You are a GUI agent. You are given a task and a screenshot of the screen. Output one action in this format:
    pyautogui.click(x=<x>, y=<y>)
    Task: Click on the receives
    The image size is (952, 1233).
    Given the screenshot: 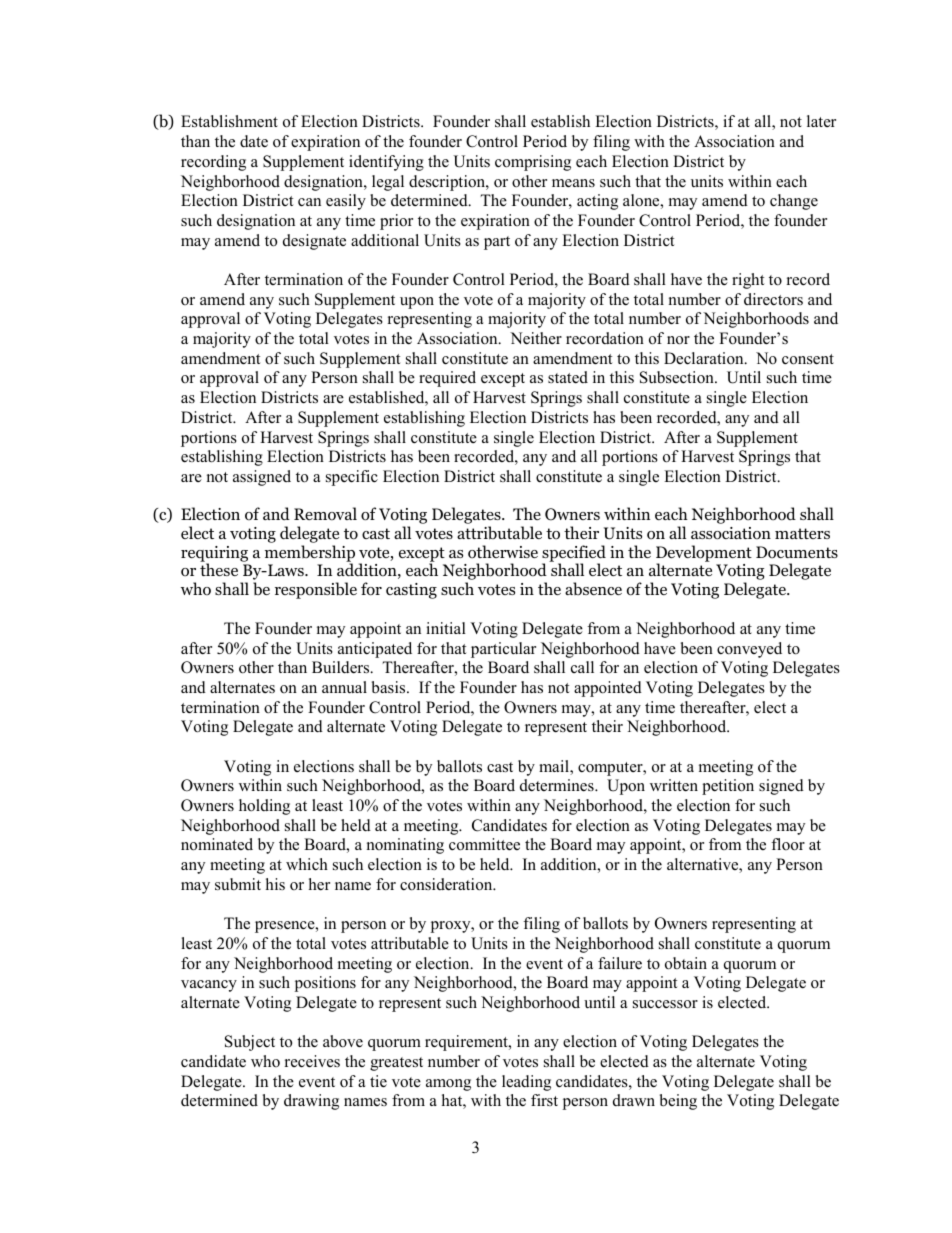 What is the action you would take?
    pyautogui.click(x=312, y=1061)
